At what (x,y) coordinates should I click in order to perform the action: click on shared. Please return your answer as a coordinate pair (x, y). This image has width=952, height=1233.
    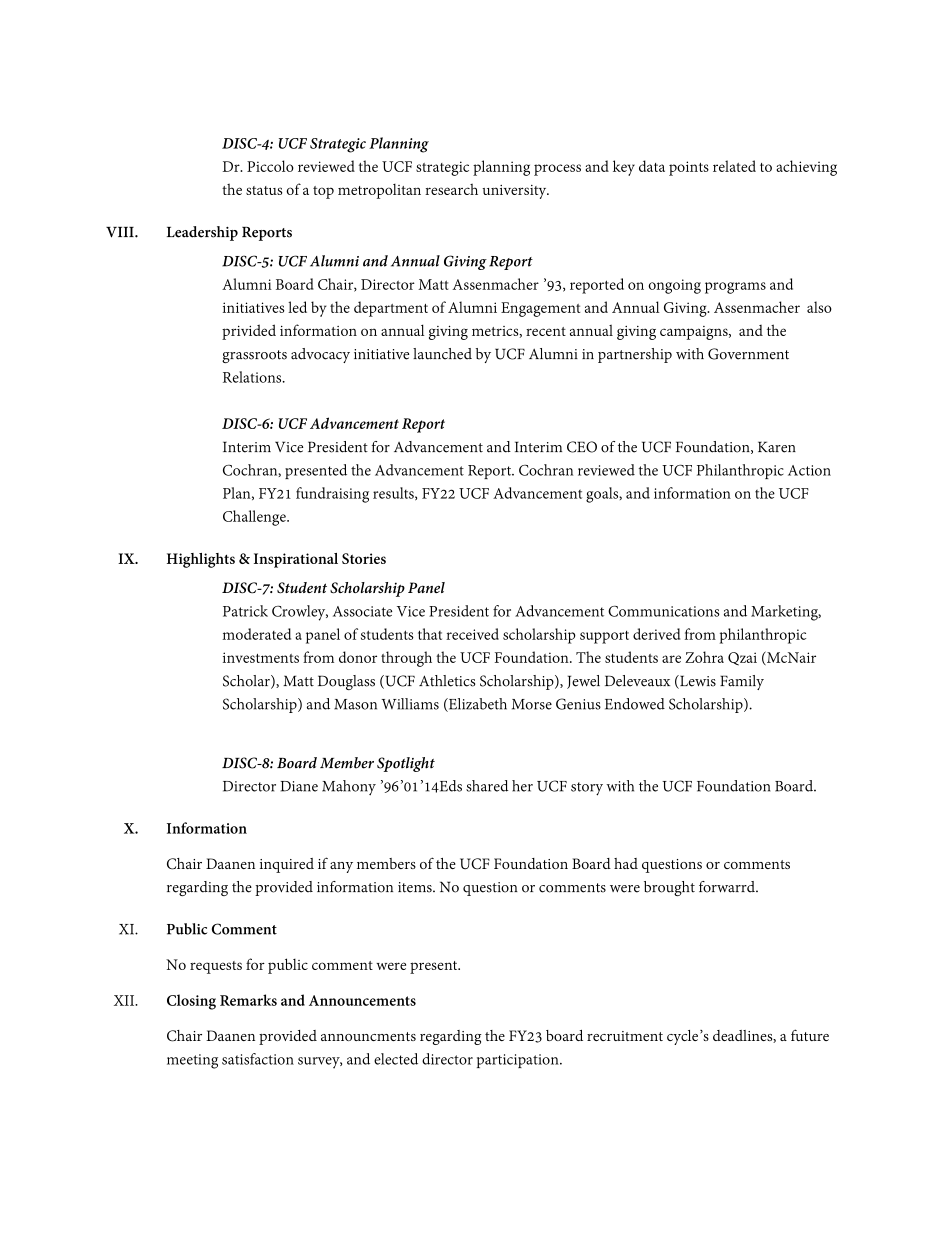
    Looking at the image, I should click on (487, 786).
